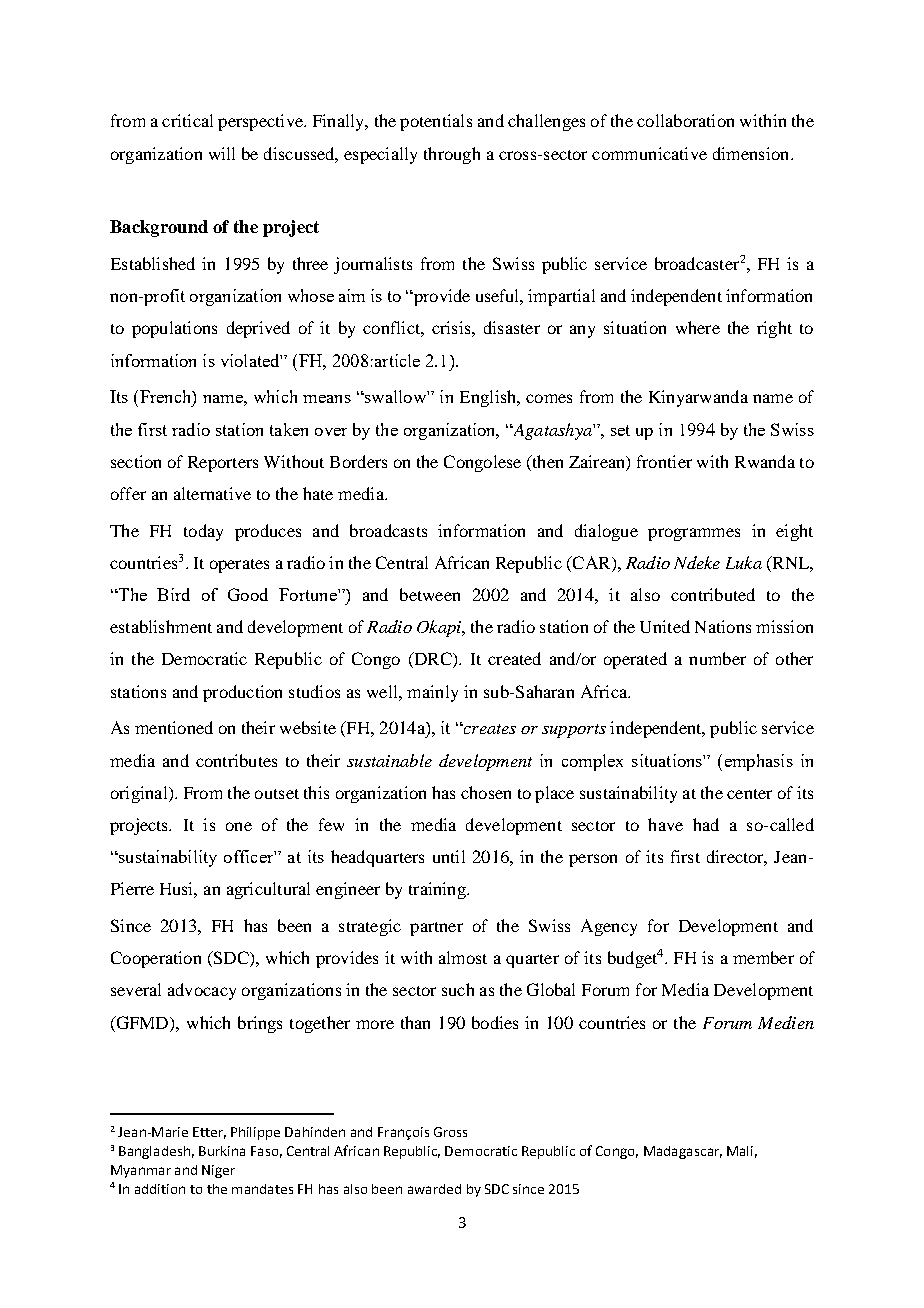 The image size is (924, 1308). What do you see at coordinates (222, 1151) in the document?
I see `Burkina` at bounding box center [222, 1151].
